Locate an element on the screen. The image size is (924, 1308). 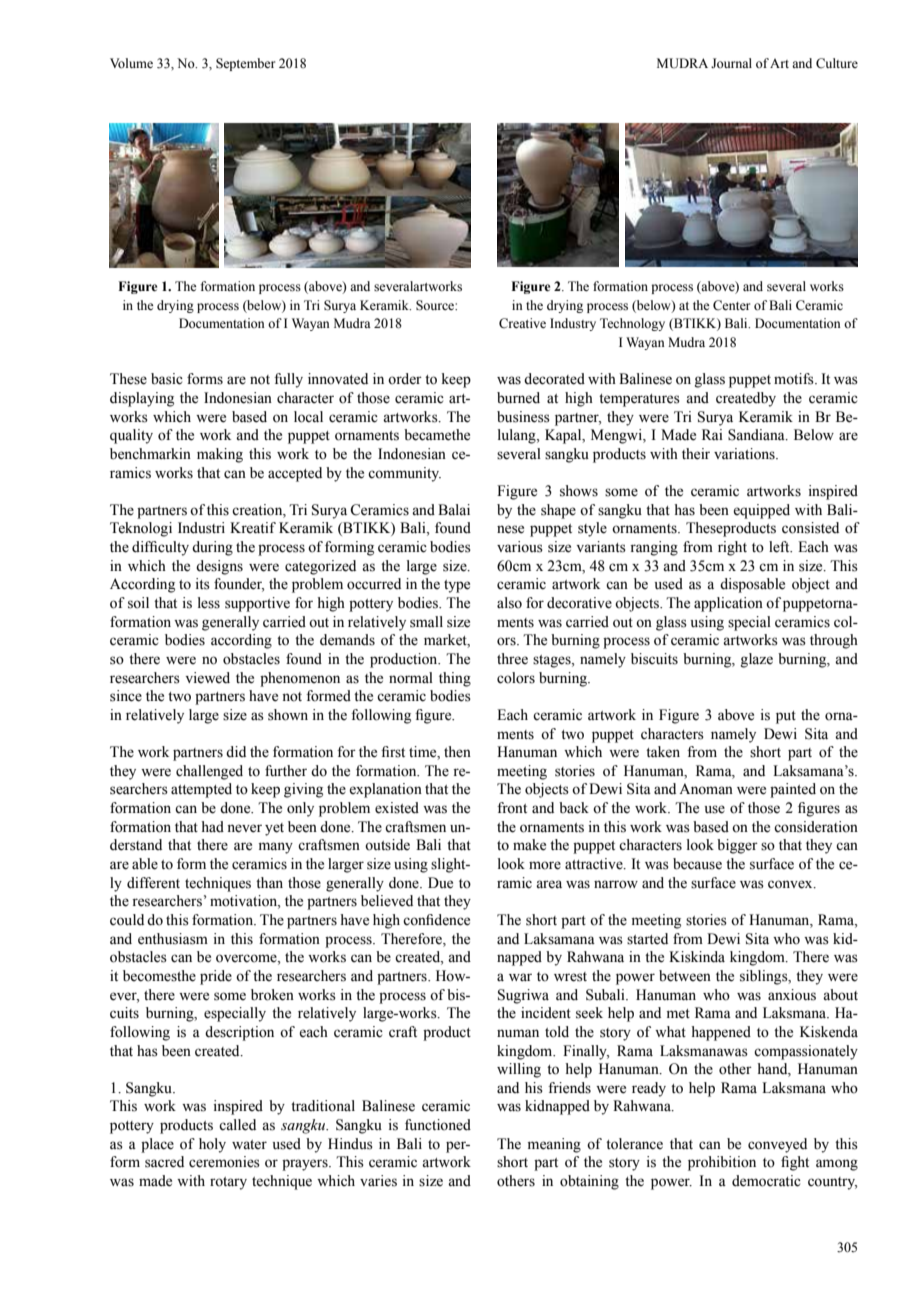
September is located at coordinates (245, 64).
